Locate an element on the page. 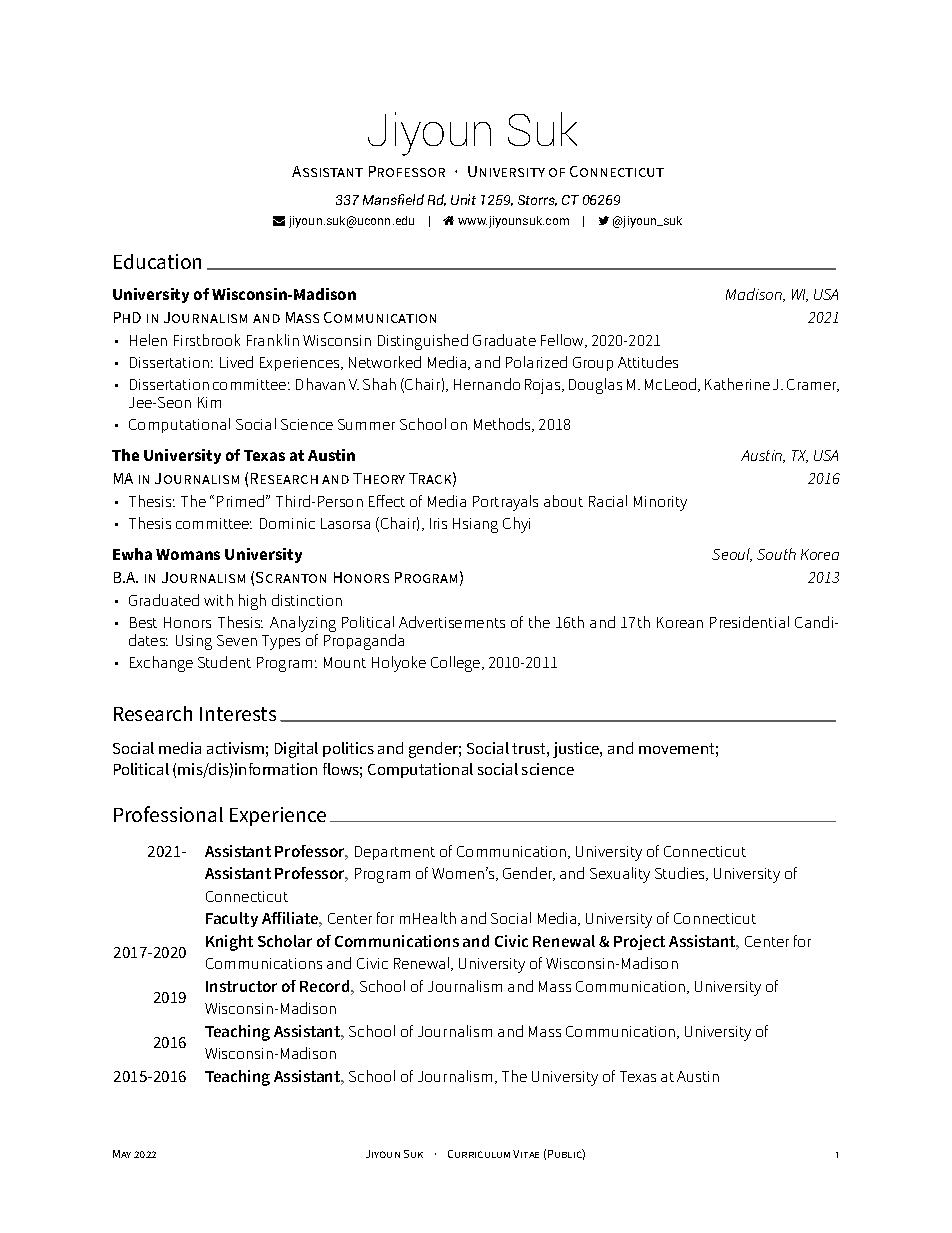 The width and height of the document is (952, 1233). Presidential is located at coordinates (749, 622).
